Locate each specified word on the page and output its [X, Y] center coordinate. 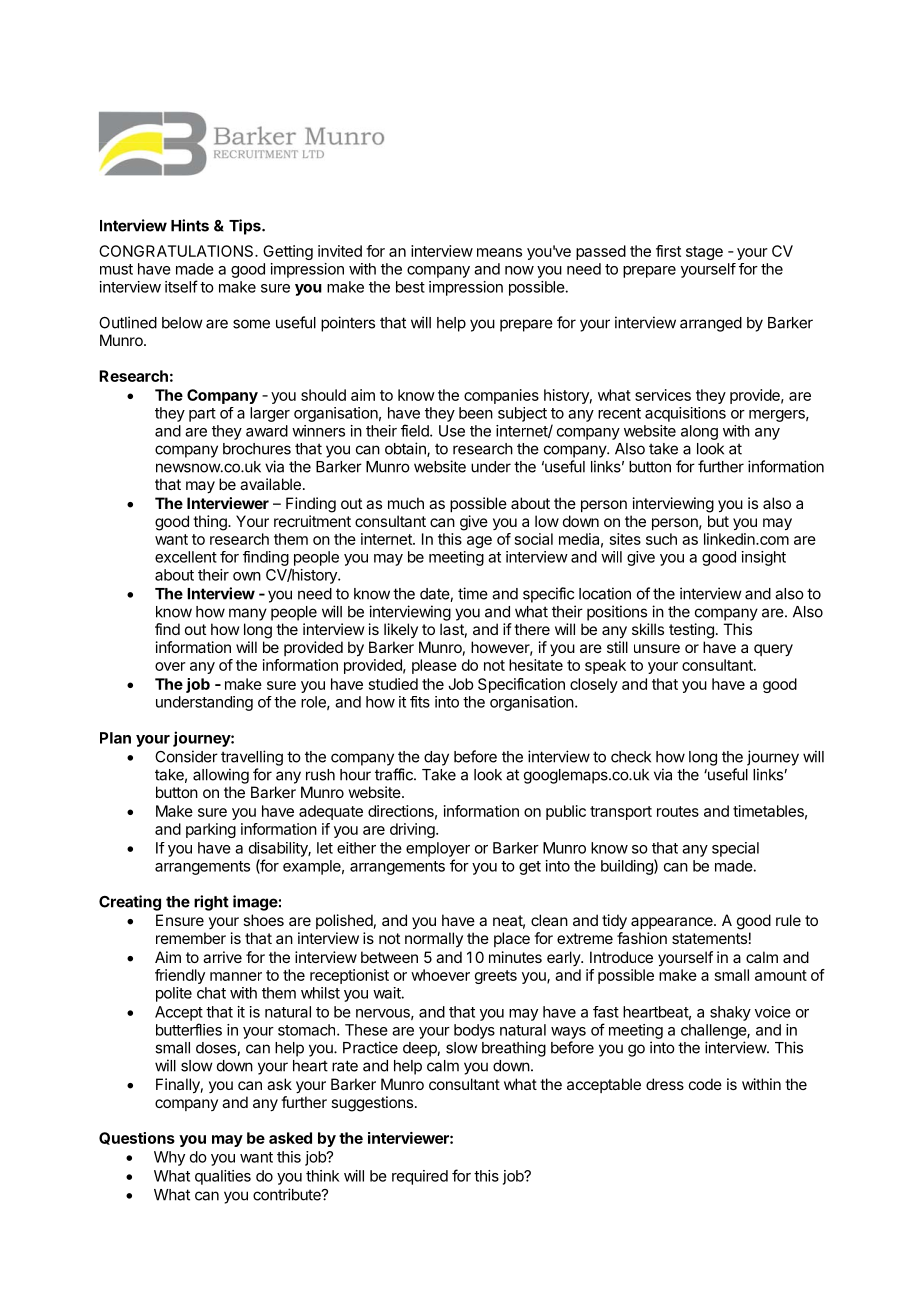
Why [169, 1158]
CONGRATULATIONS [177, 251]
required [420, 1177]
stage [704, 253]
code [705, 1084]
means [499, 252]
